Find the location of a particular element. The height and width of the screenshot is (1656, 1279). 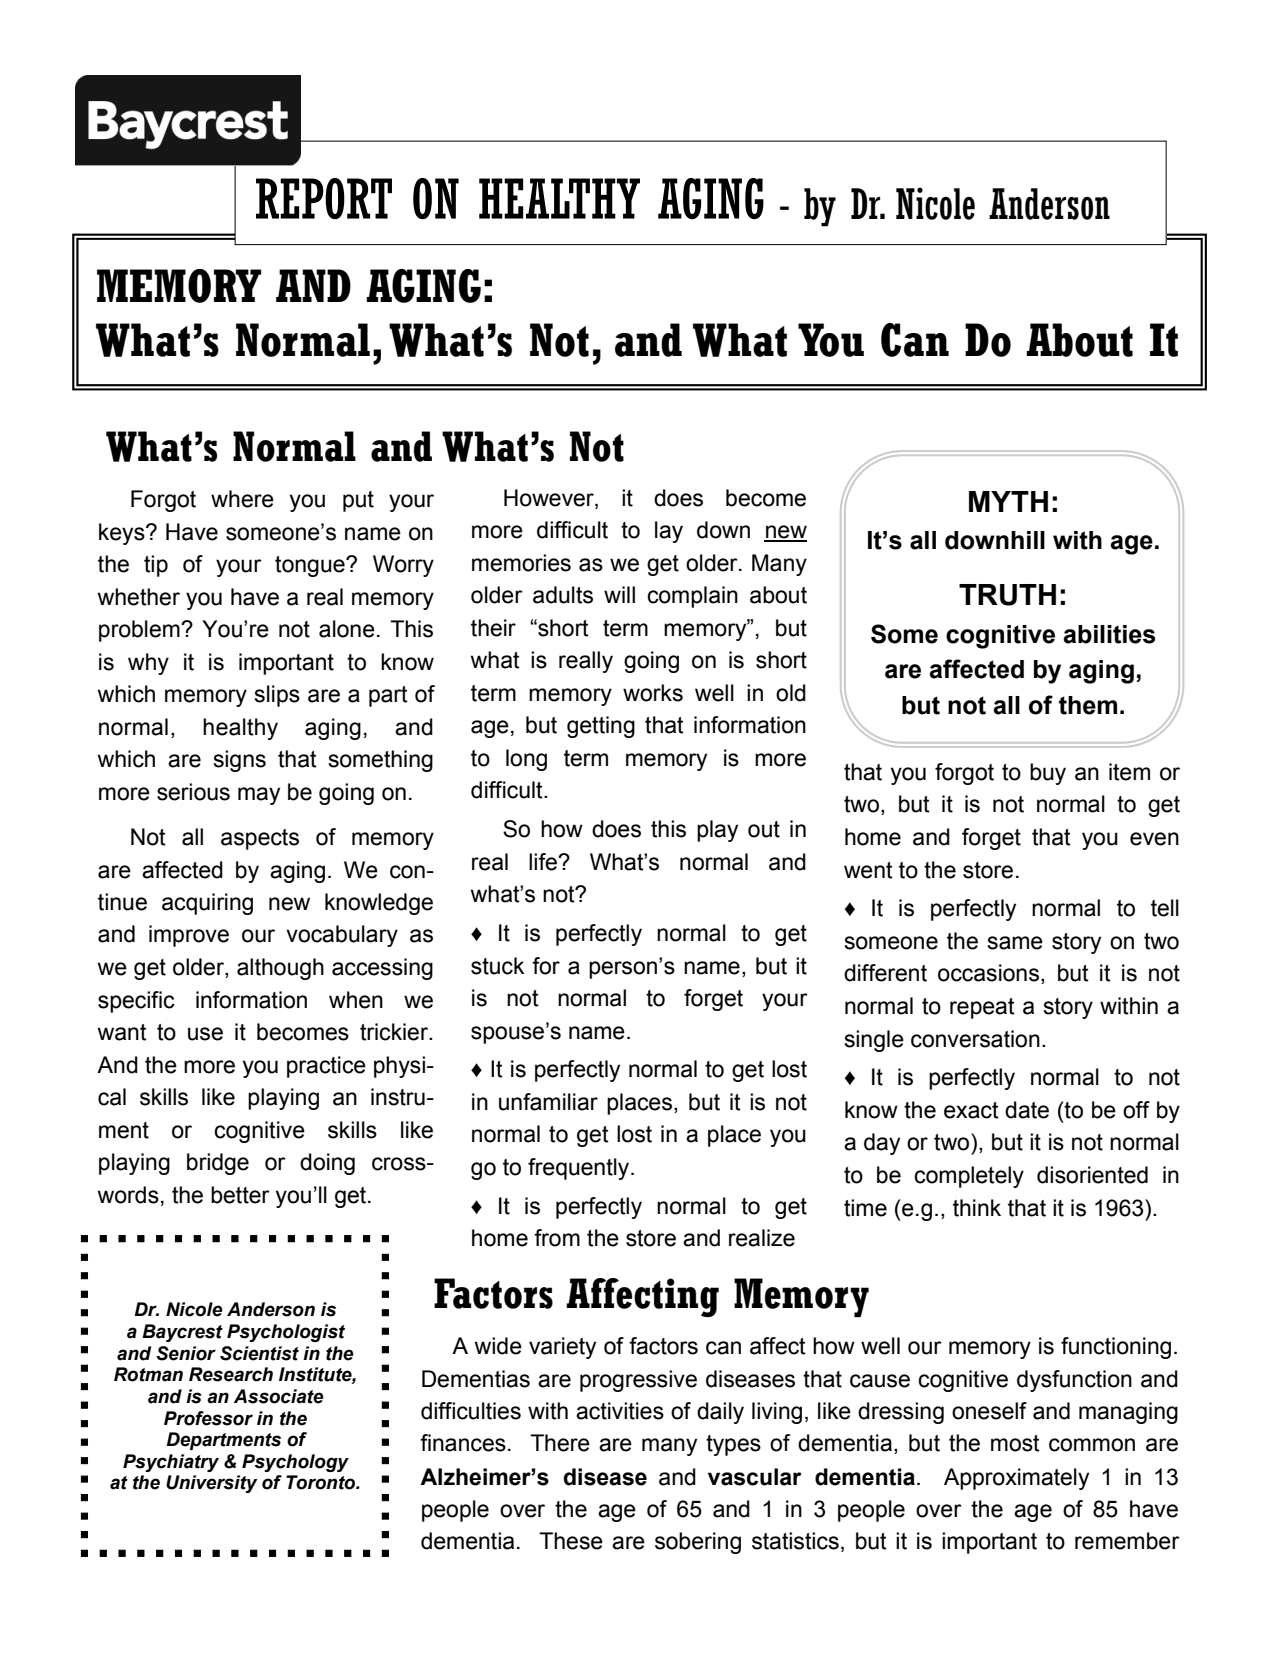

University is located at coordinates (212, 1484).
